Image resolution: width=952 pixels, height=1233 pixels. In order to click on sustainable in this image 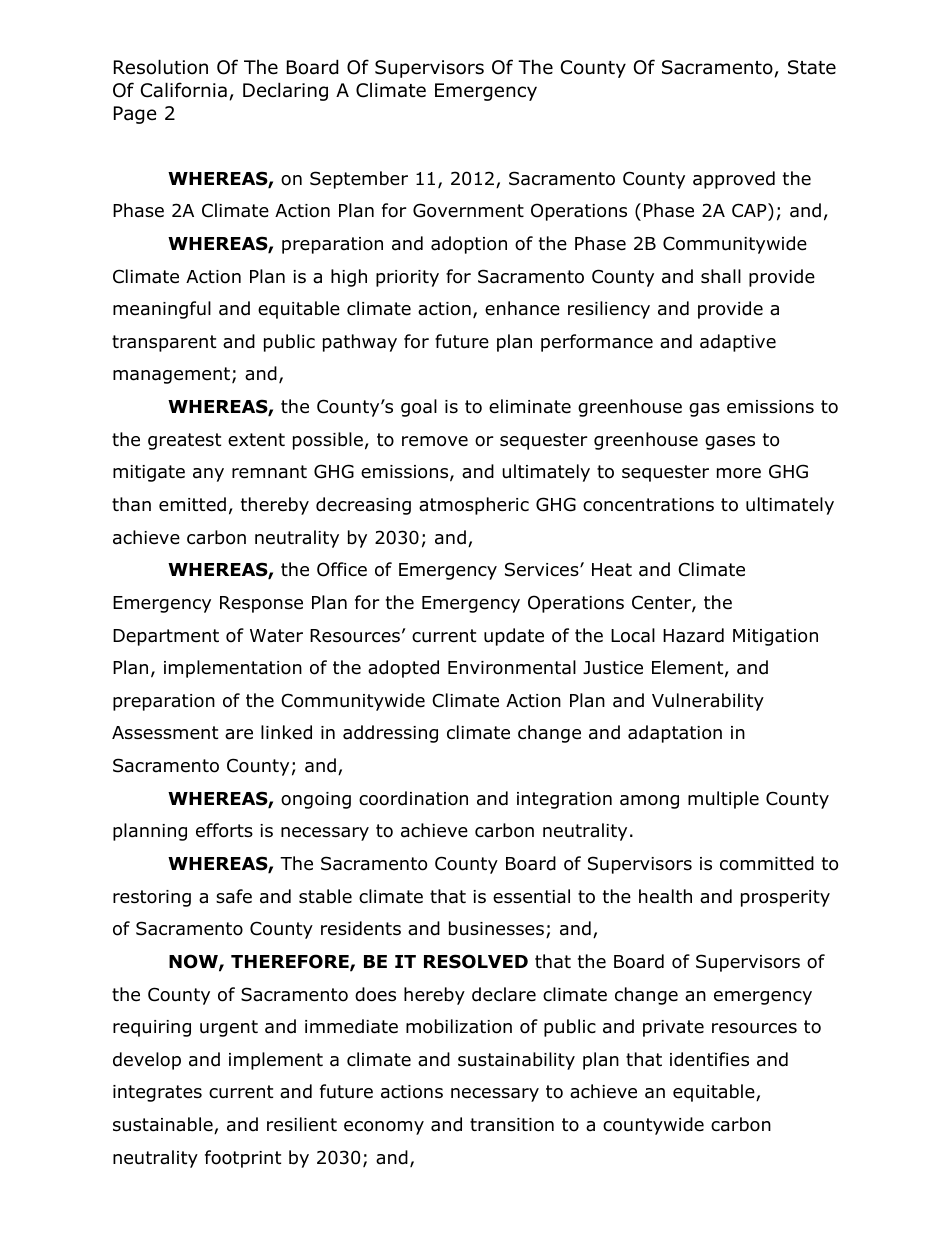, I will do `click(164, 1125)`.
